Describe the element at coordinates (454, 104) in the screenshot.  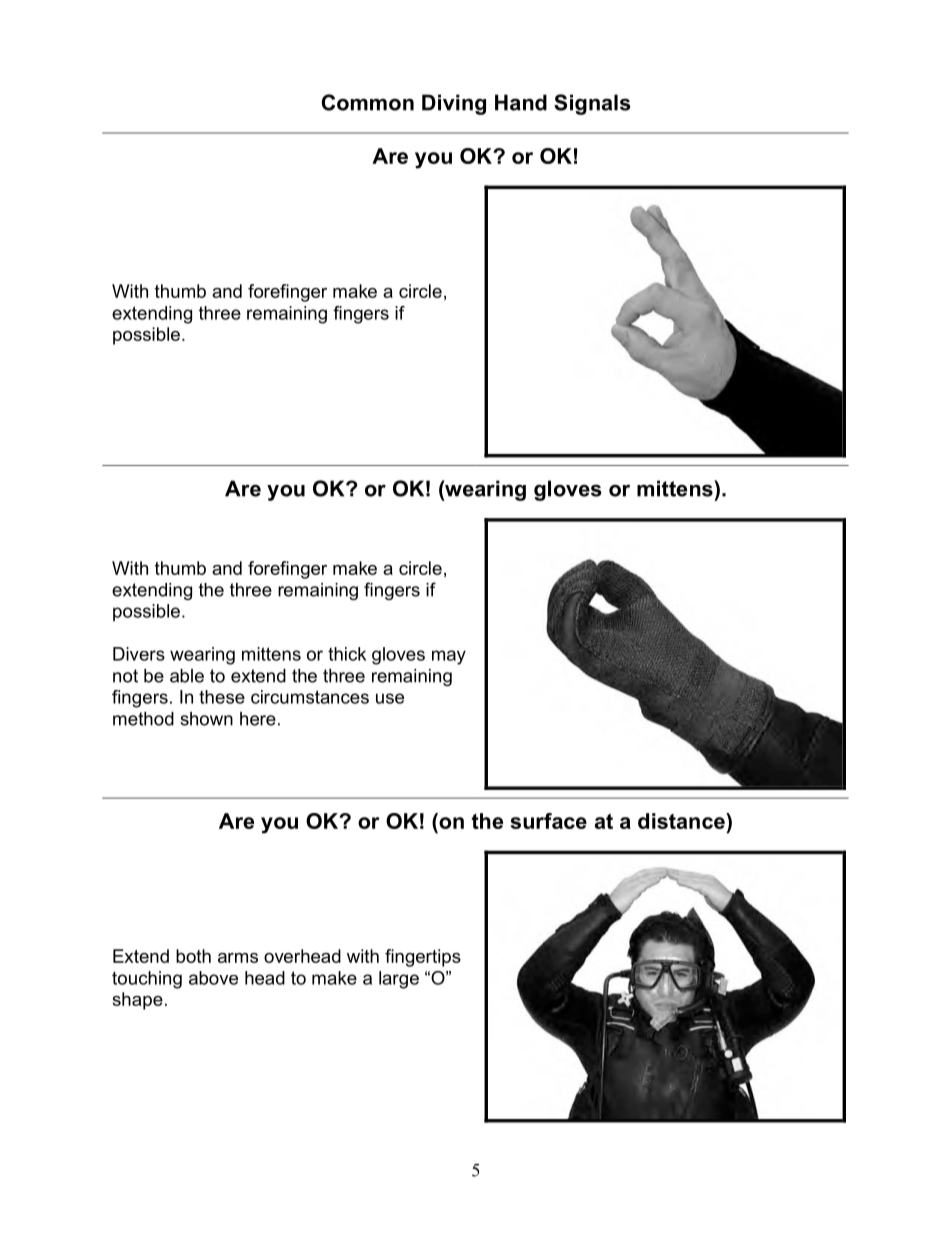
I see `Diving` at that location.
